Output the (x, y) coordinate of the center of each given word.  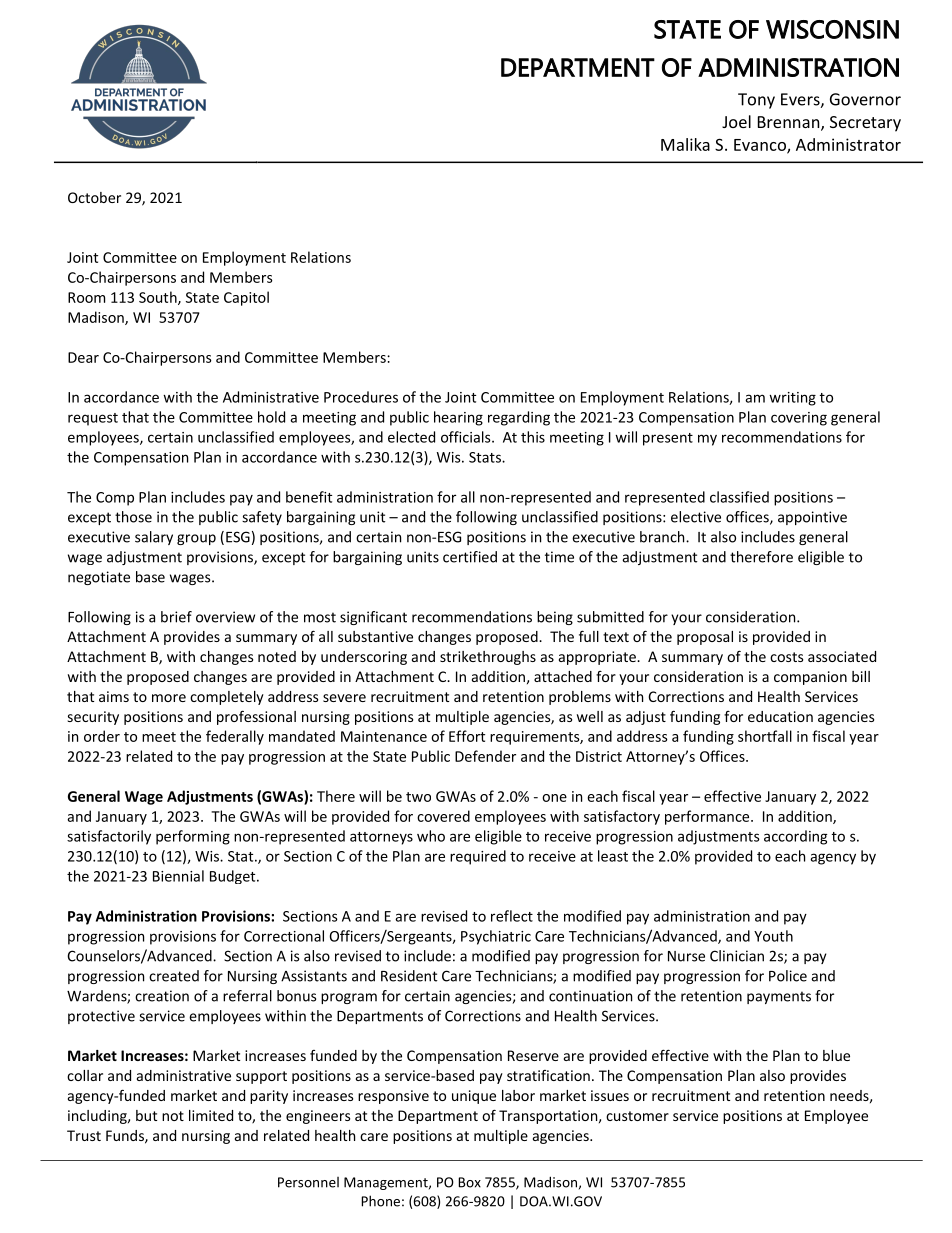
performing (193, 837)
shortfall (765, 736)
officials (467, 437)
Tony (756, 101)
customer (637, 1116)
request (93, 419)
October (94, 197)
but (146, 1115)
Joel (736, 121)
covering (799, 419)
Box (469, 1182)
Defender (485, 756)
